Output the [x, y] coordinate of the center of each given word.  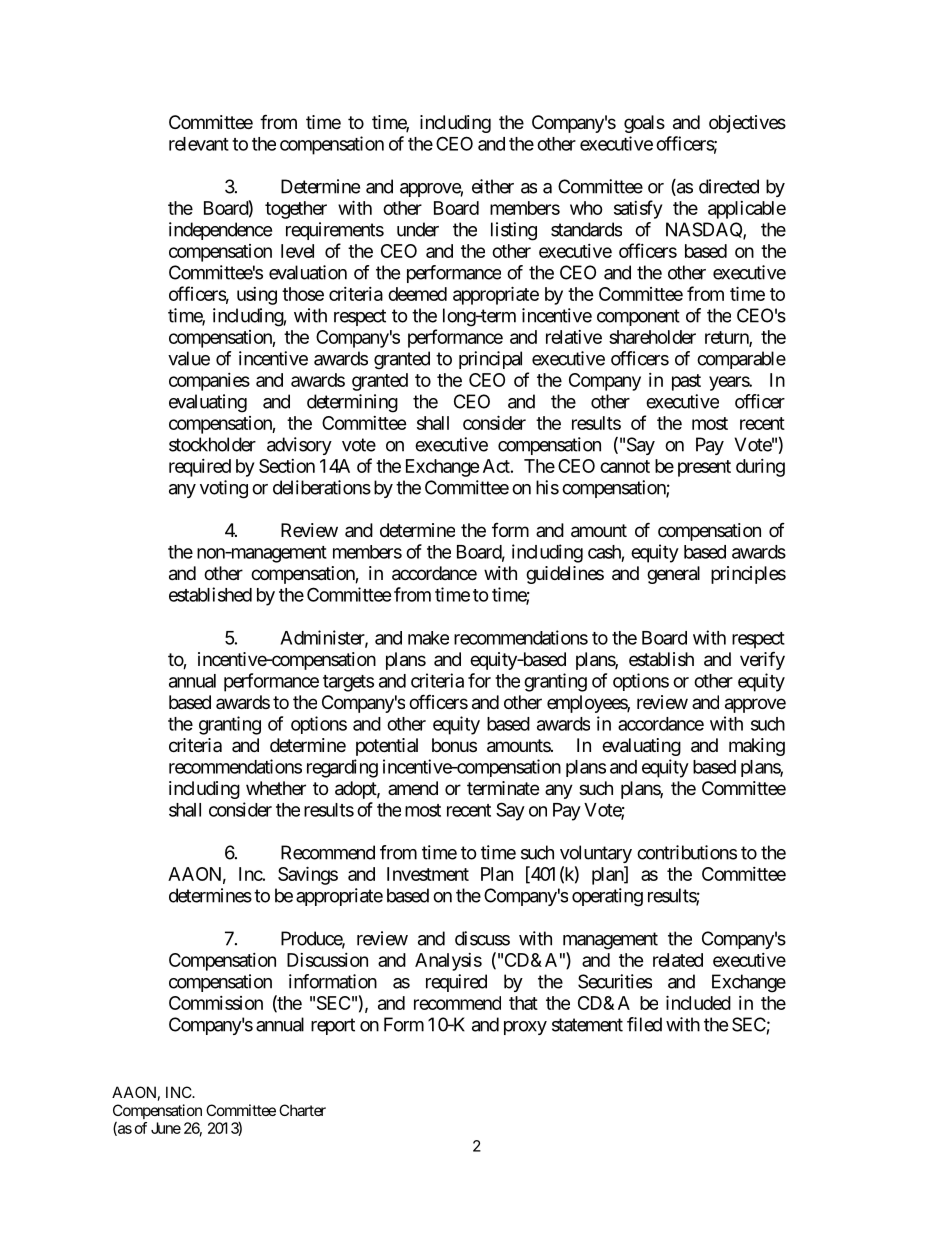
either [493, 186]
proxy [525, 1028]
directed [729, 186]
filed [644, 1024]
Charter [302, 1110]
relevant [199, 144]
